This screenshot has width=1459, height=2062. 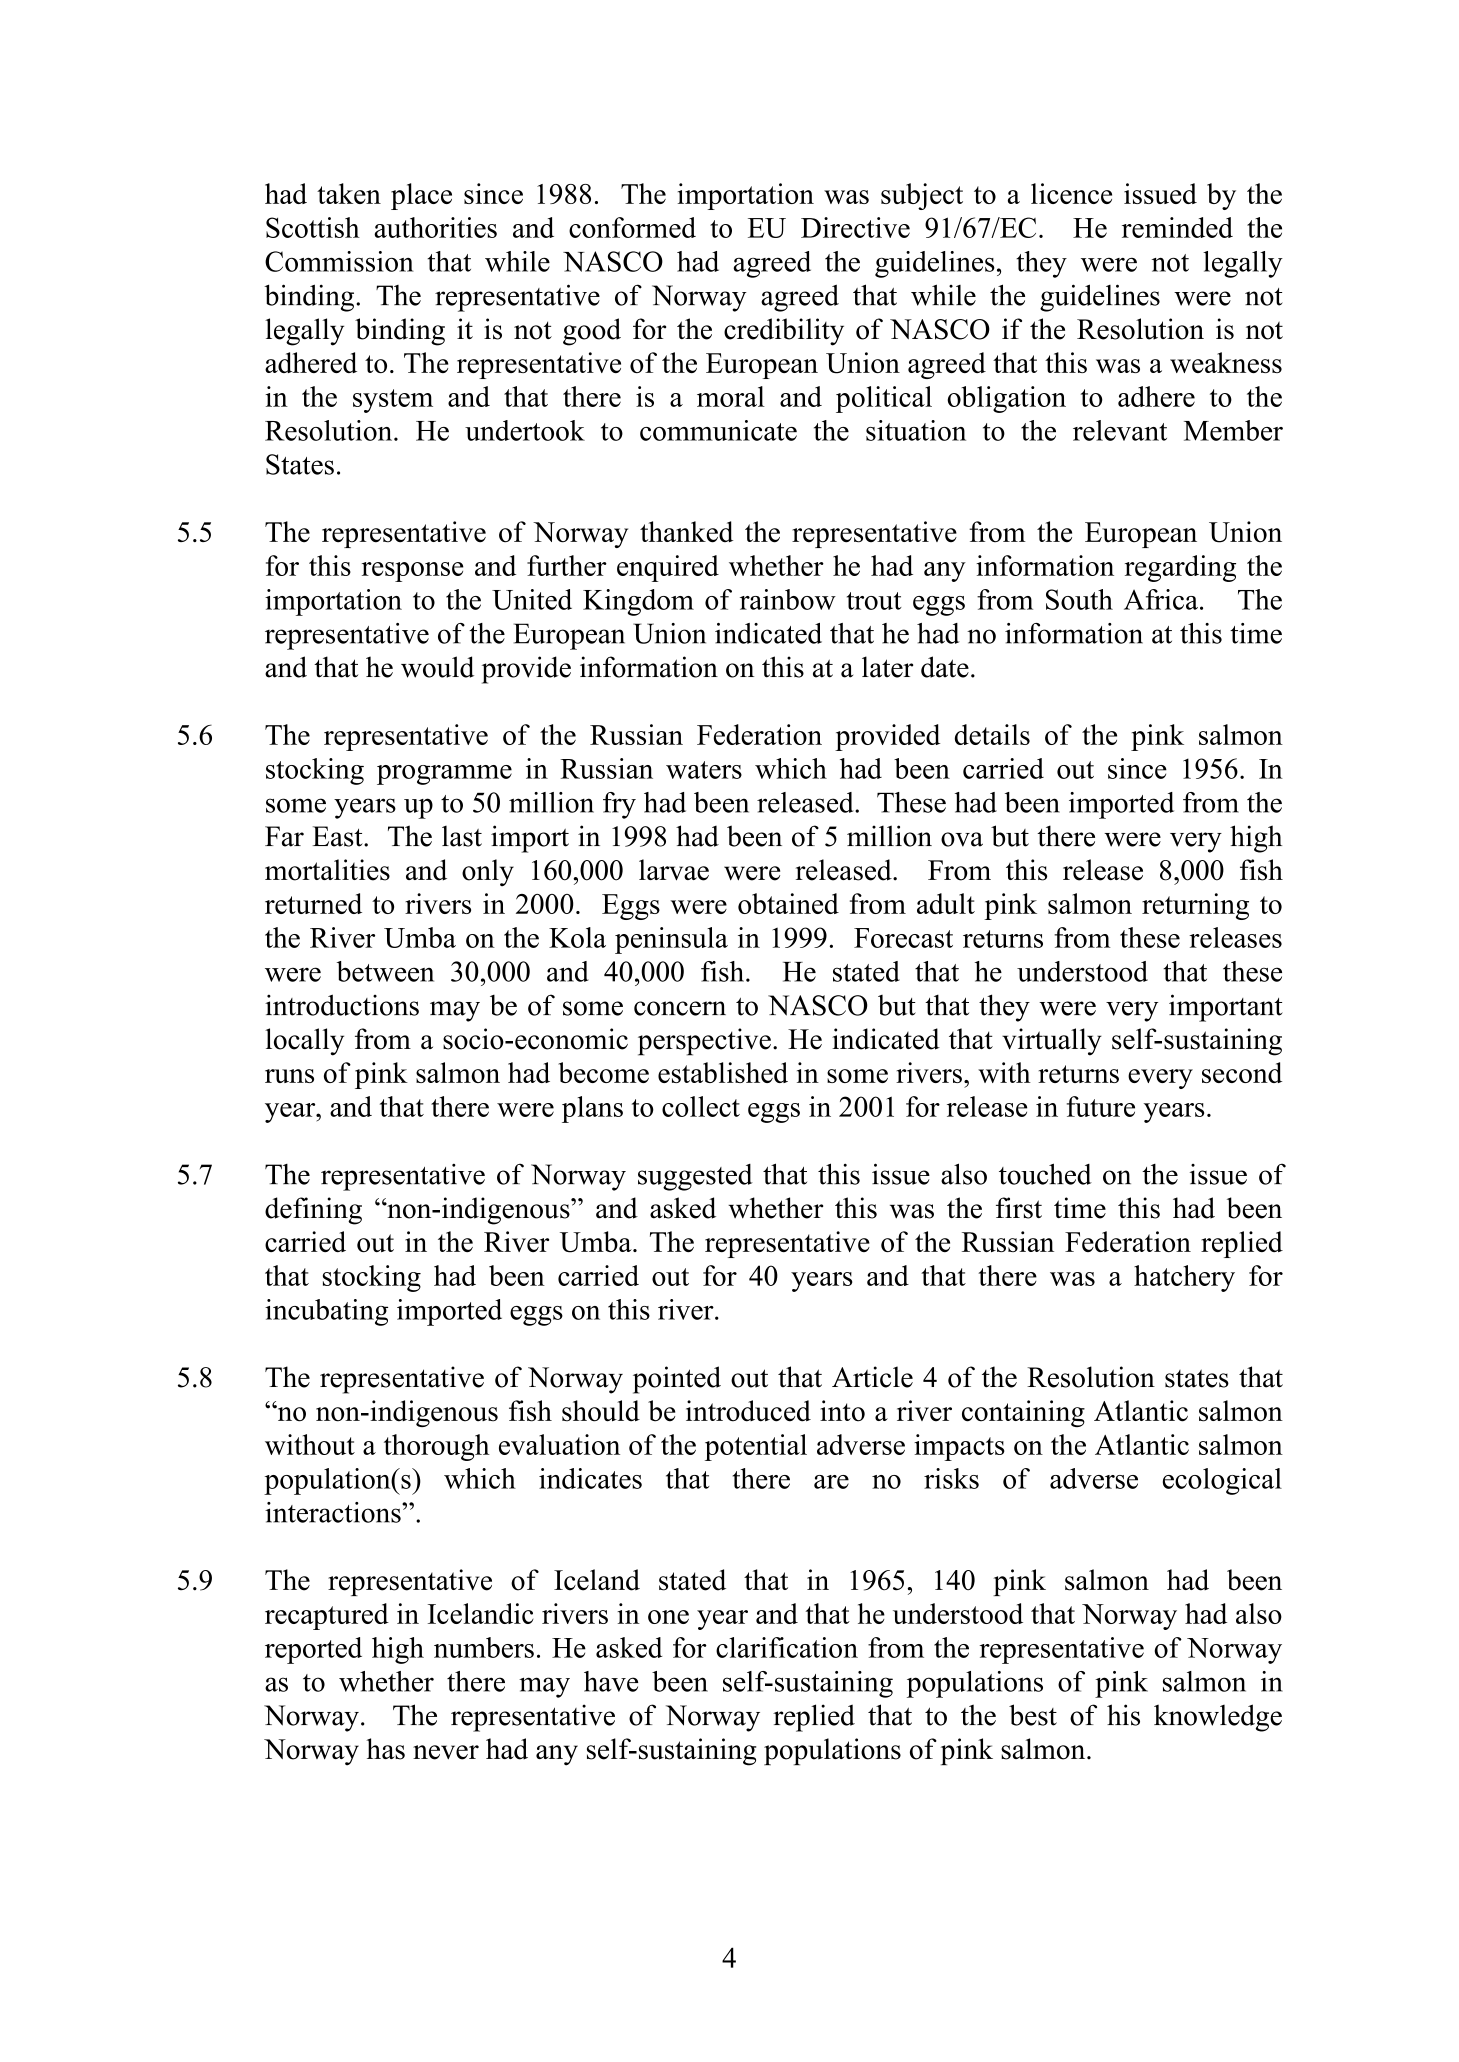 What do you see at coordinates (787, 1647) in the screenshot?
I see `clarification` at bounding box center [787, 1647].
